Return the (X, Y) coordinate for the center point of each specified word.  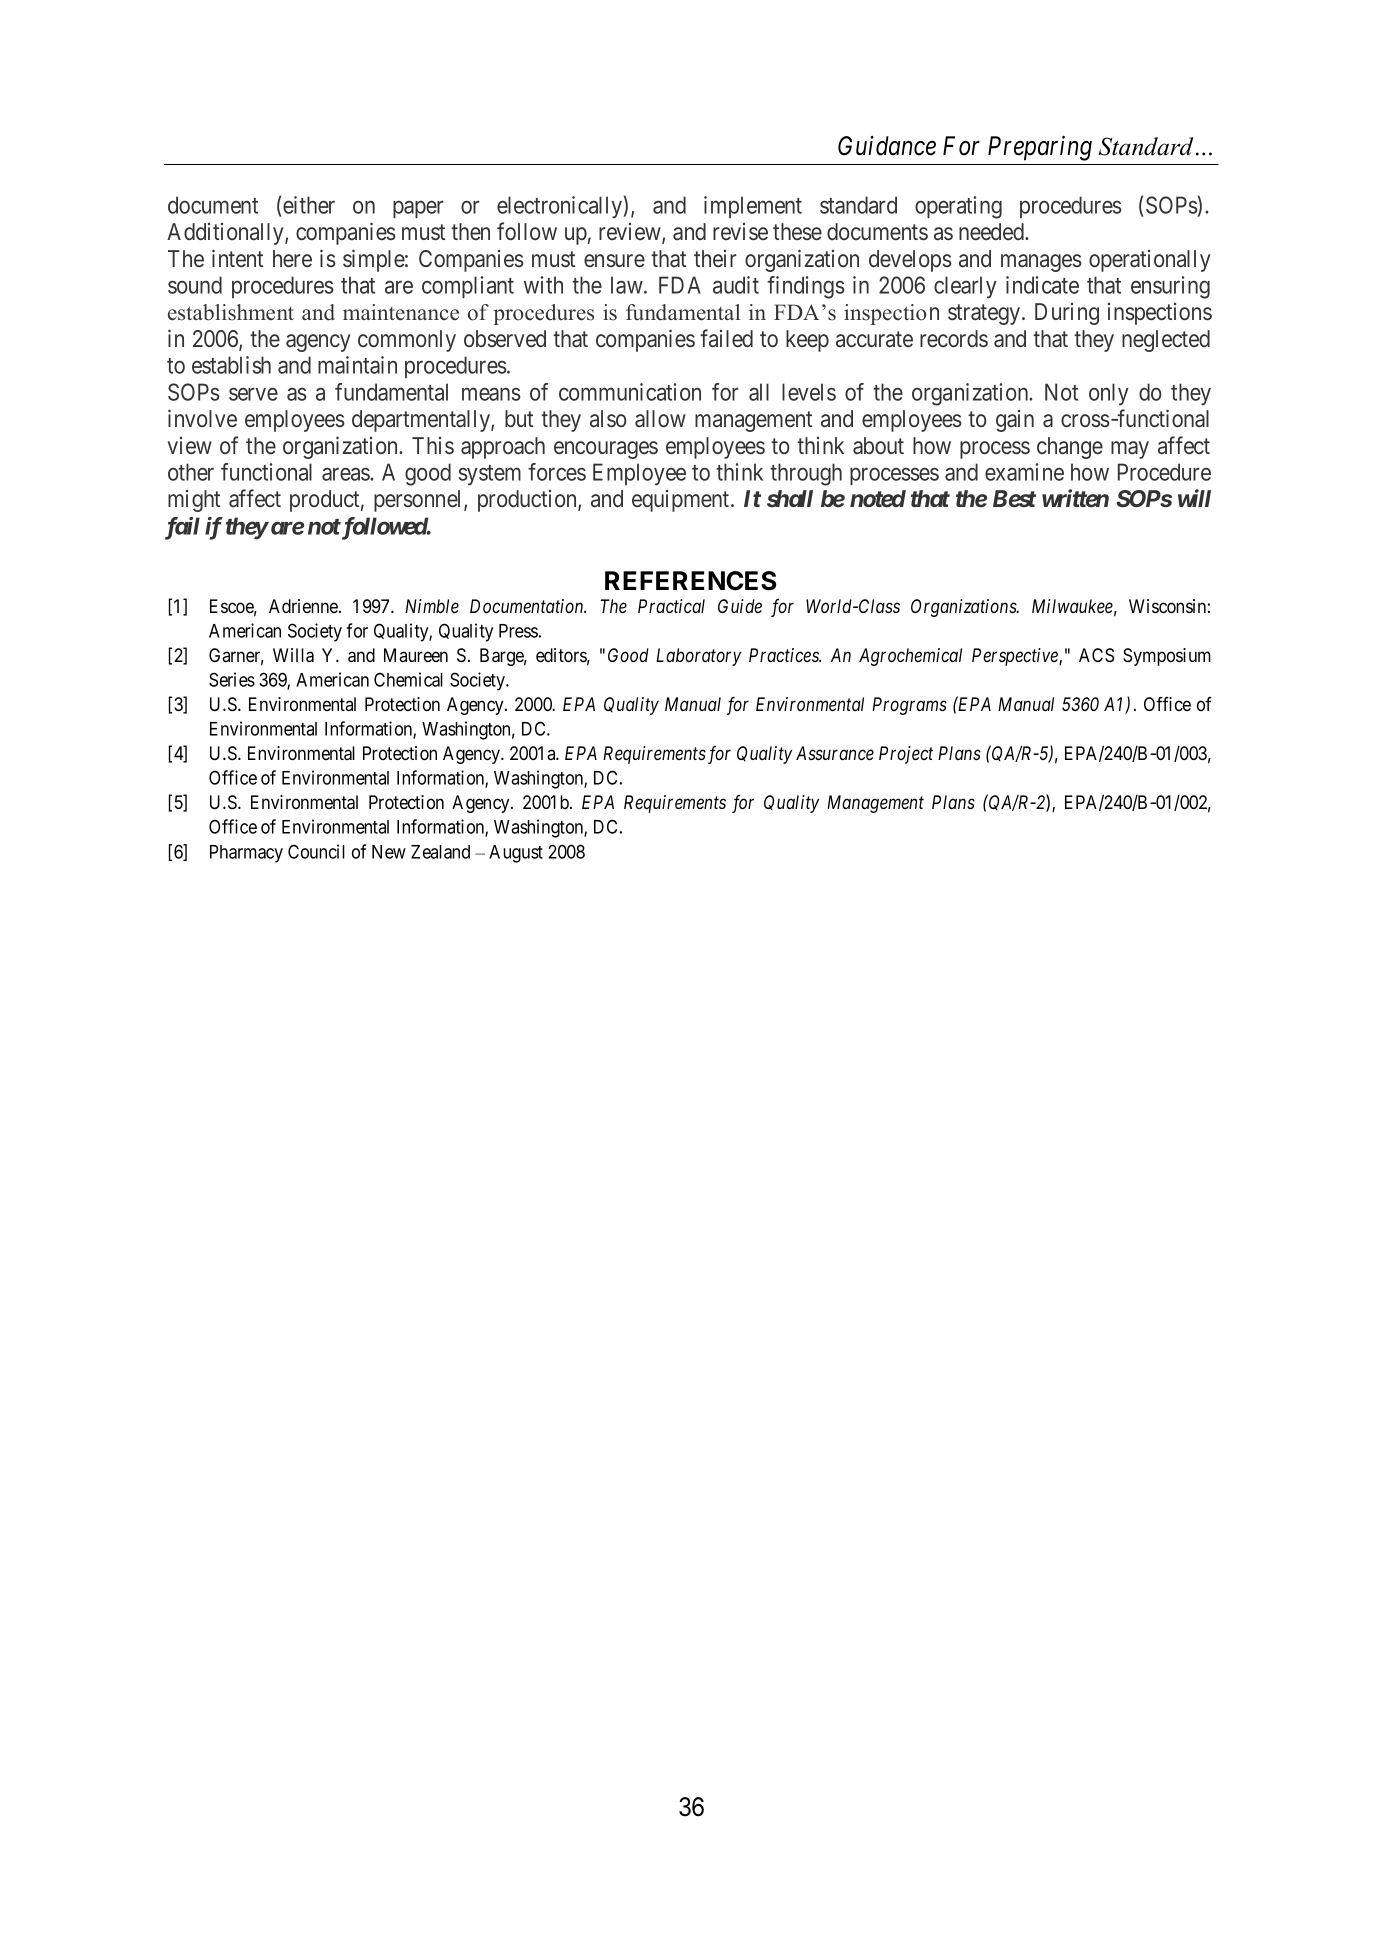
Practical (671, 606)
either (309, 205)
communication (630, 392)
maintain (357, 365)
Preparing (1040, 148)
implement (753, 207)
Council (316, 851)
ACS (1096, 655)
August (516, 854)
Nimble (432, 606)
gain (1015, 421)
